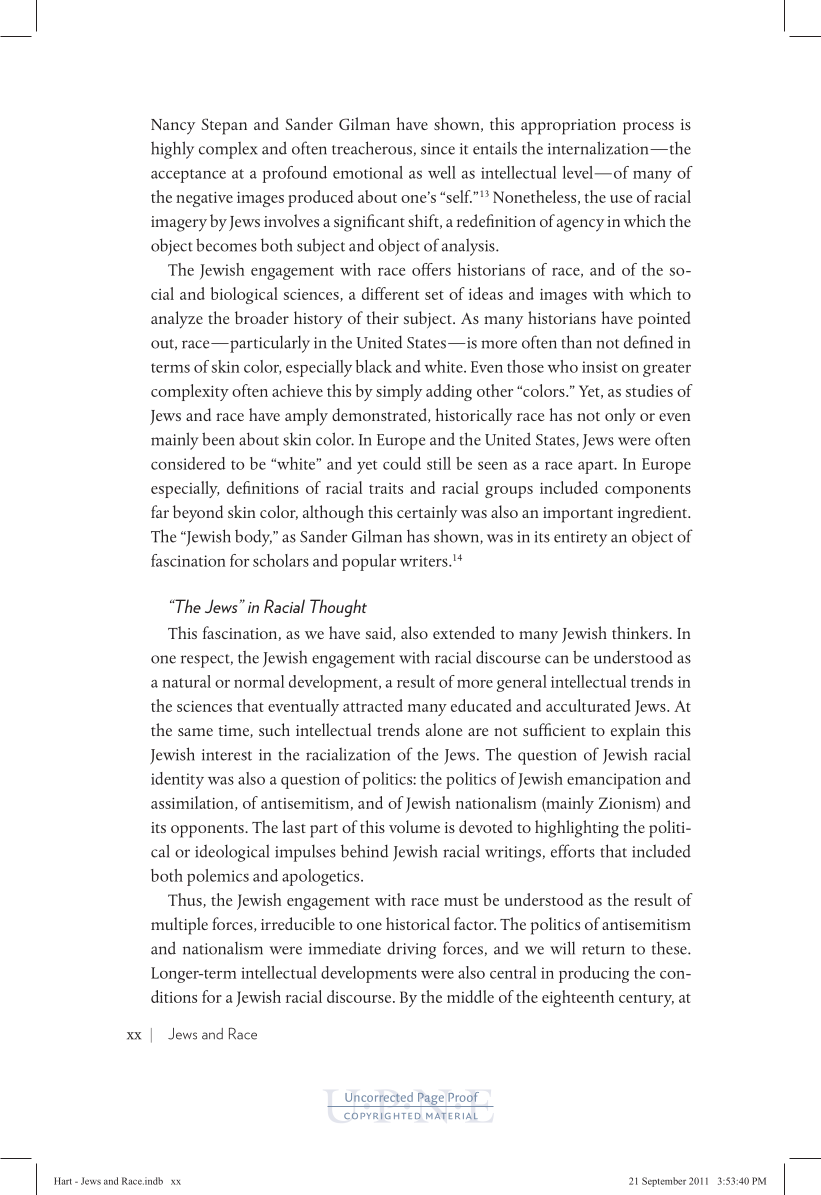 This page has height=1195, width=821. Describe the element at coordinates (577, 829) in the page. I see `highlighting` at that location.
